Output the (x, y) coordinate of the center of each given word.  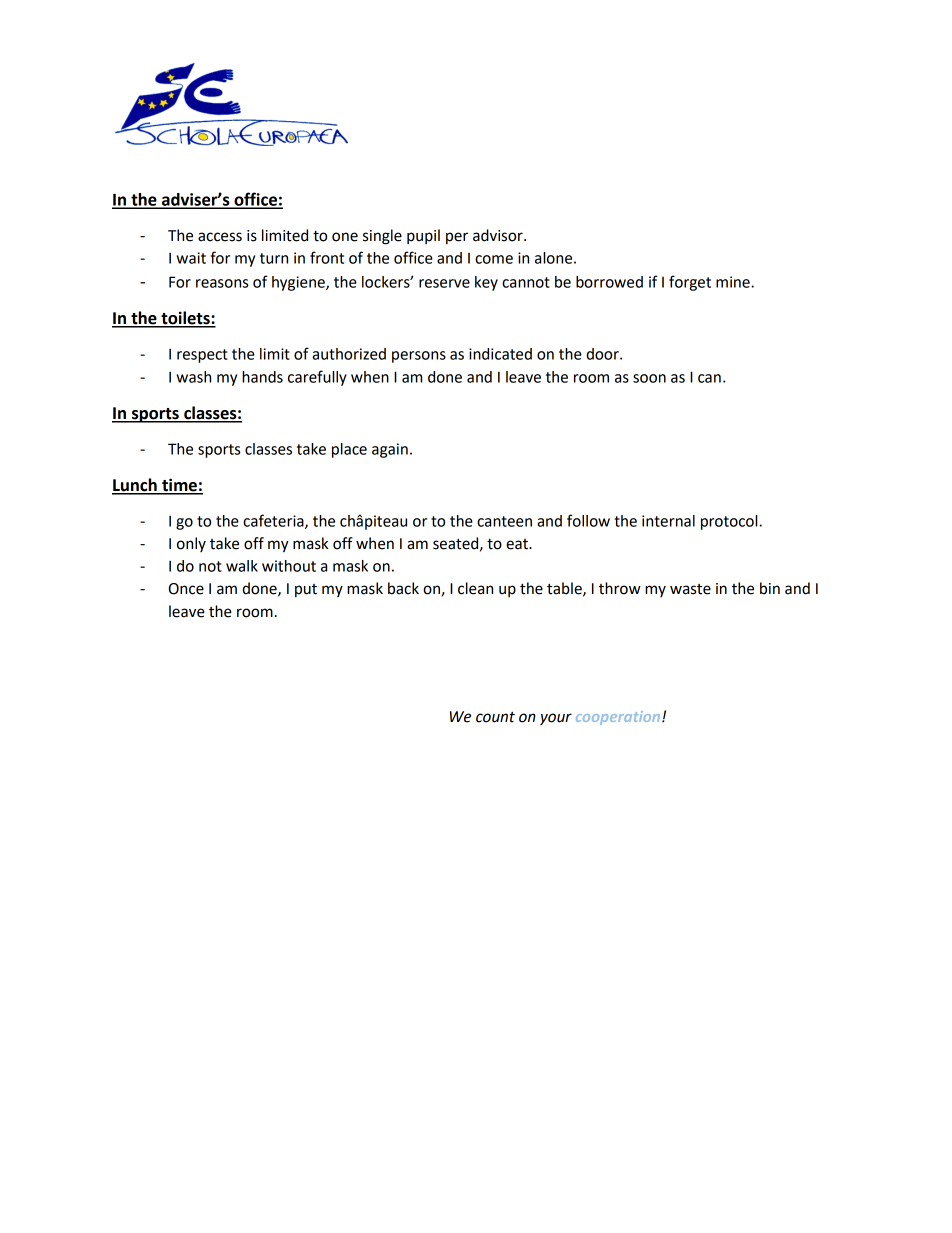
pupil (423, 236)
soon (649, 378)
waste (690, 589)
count (495, 717)
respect (202, 356)
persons (419, 357)
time (179, 486)
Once (186, 589)
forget (690, 283)
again (390, 450)
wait (191, 258)
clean (475, 588)
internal (668, 521)
